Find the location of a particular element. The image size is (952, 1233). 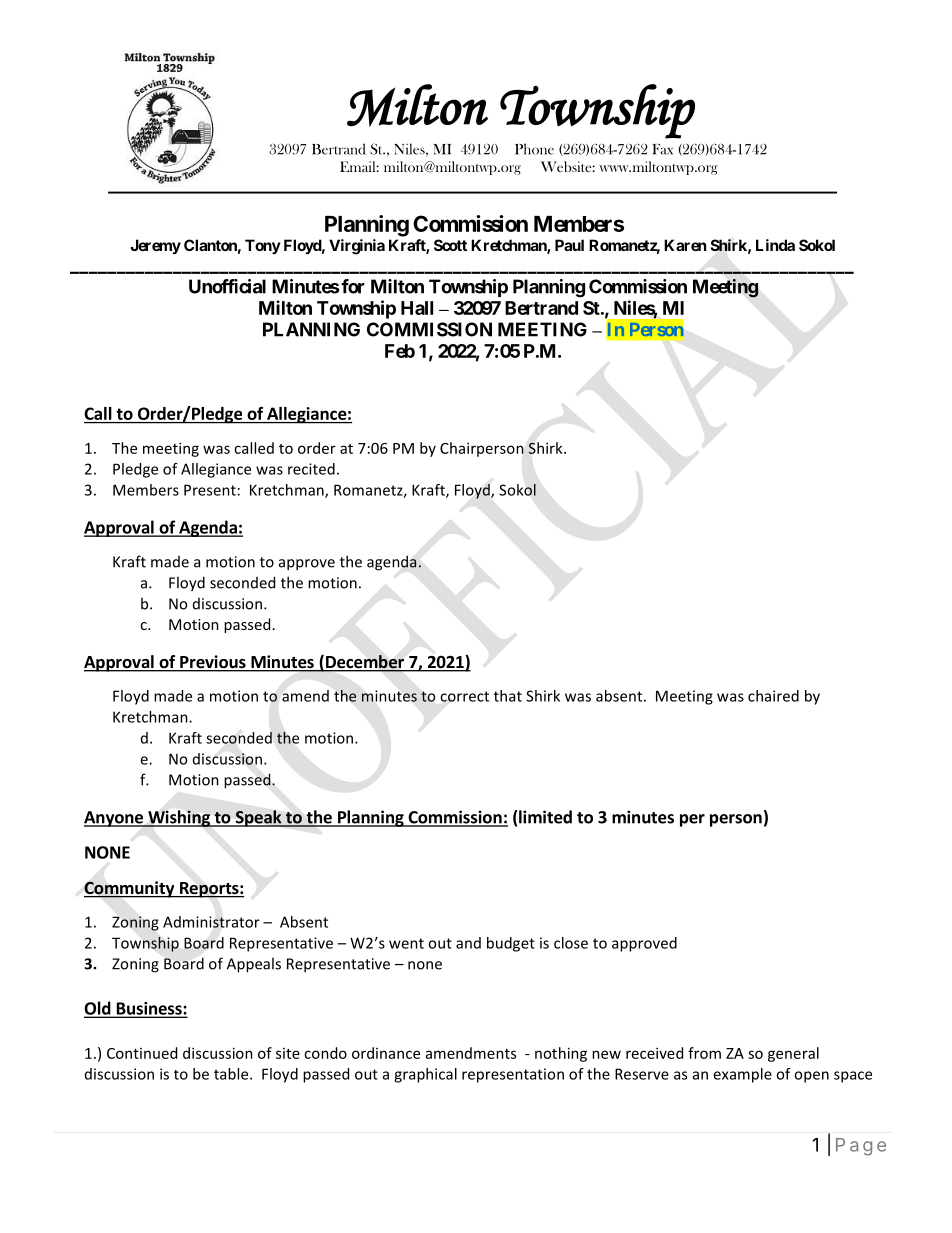

Continued is located at coordinates (142, 1053).
